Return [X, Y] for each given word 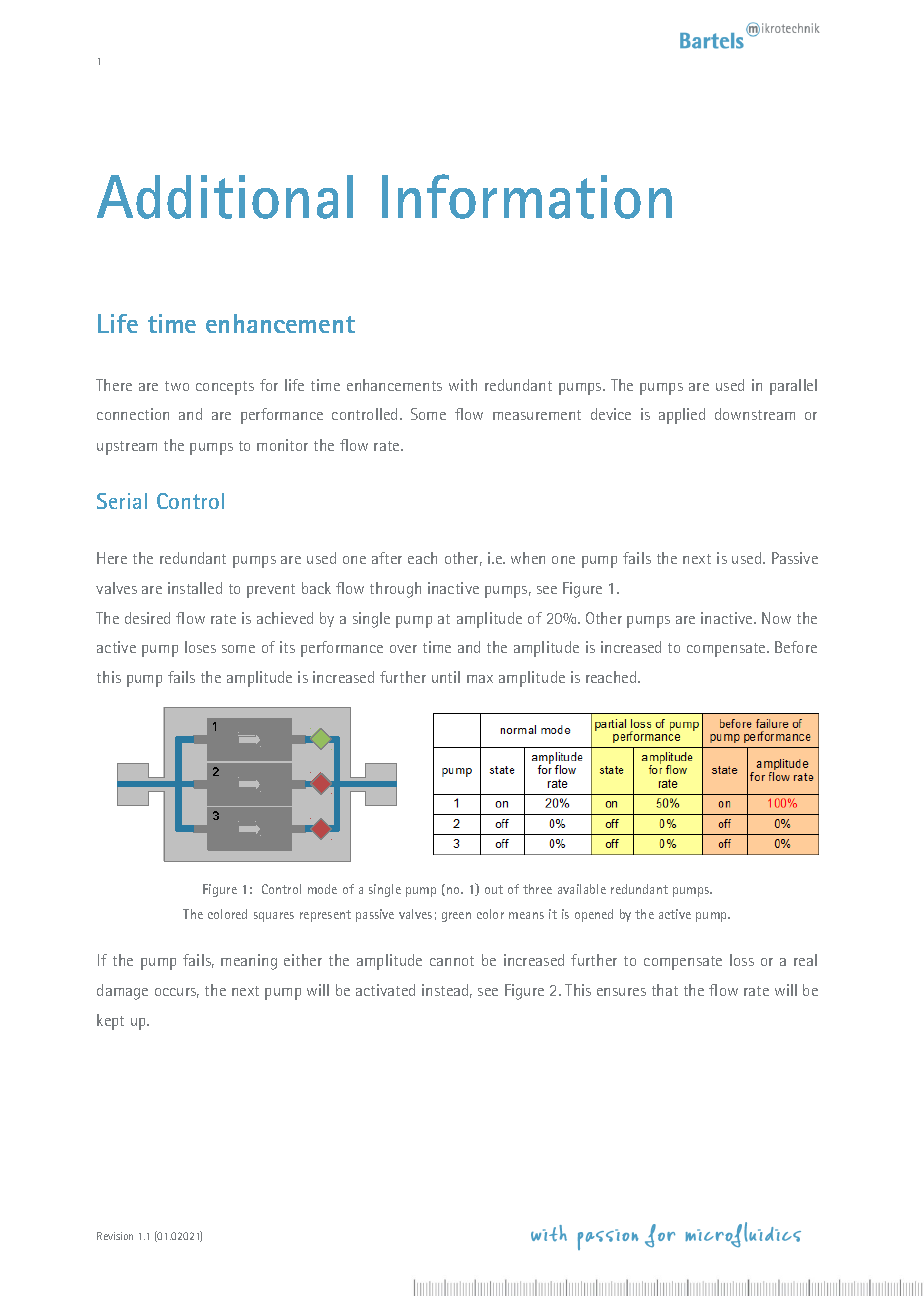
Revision [115, 1236]
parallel [793, 387]
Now [776, 618]
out [494, 889]
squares [274, 917]
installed [195, 588]
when [528, 558]
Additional [225, 197]
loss [742, 960]
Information [527, 196]
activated [385, 990]
